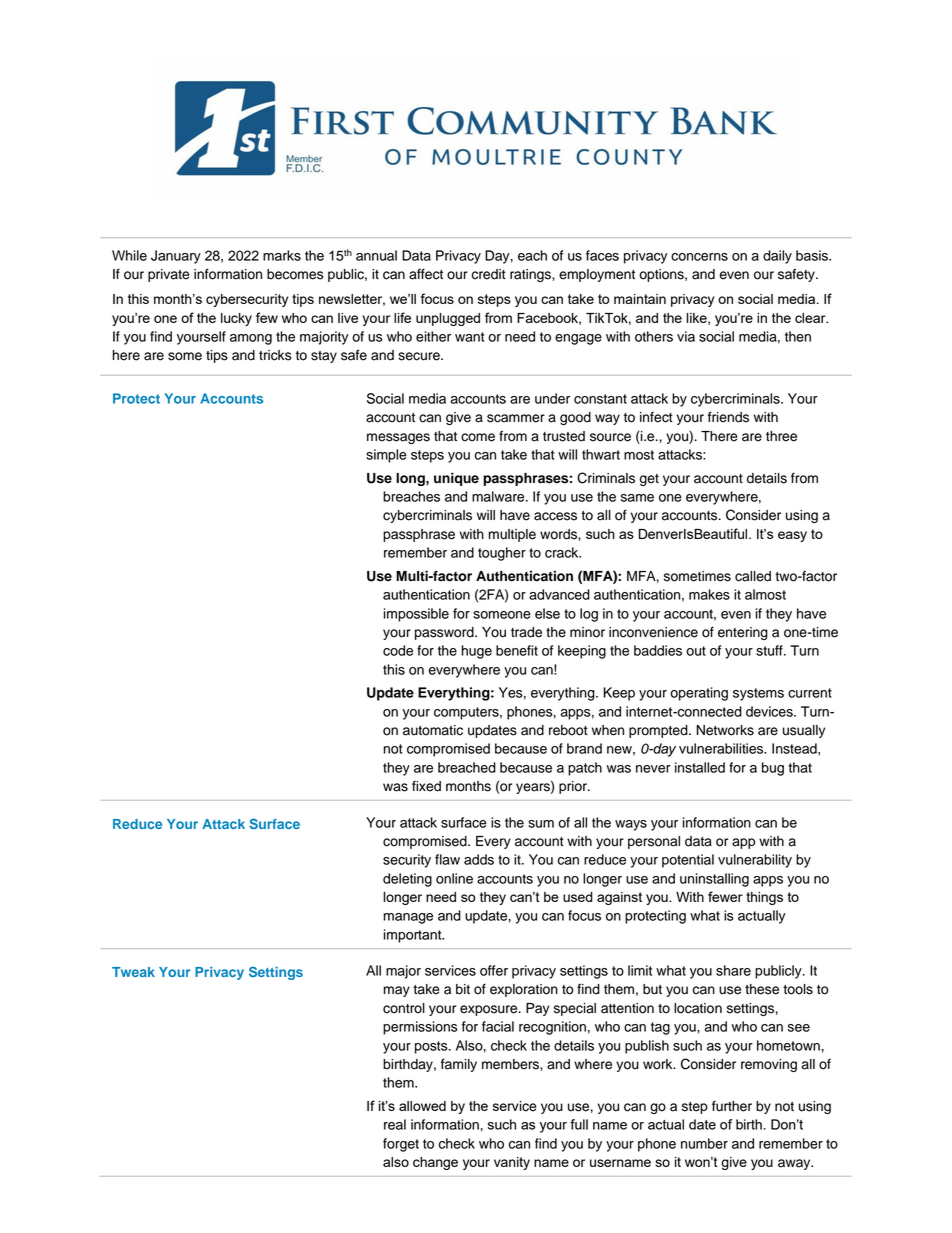  I want to click on concerns, so click(699, 257).
